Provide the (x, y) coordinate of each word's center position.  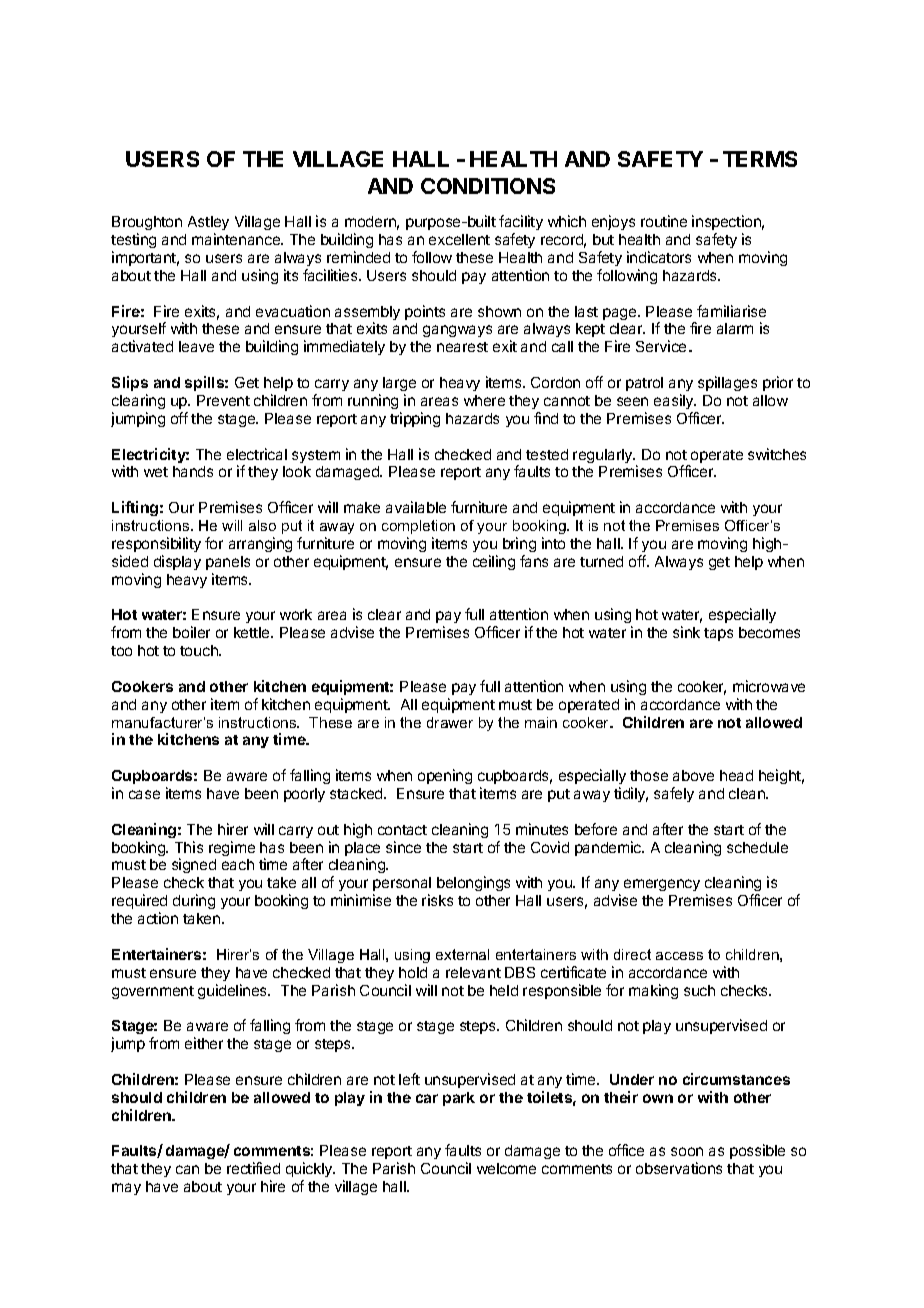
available (416, 507)
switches (777, 454)
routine (664, 221)
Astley (208, 223)
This (189, 847)
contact (402, 830)
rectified (253, 1168)
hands (193, 471)
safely (674, 794)
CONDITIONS (488, 186)
